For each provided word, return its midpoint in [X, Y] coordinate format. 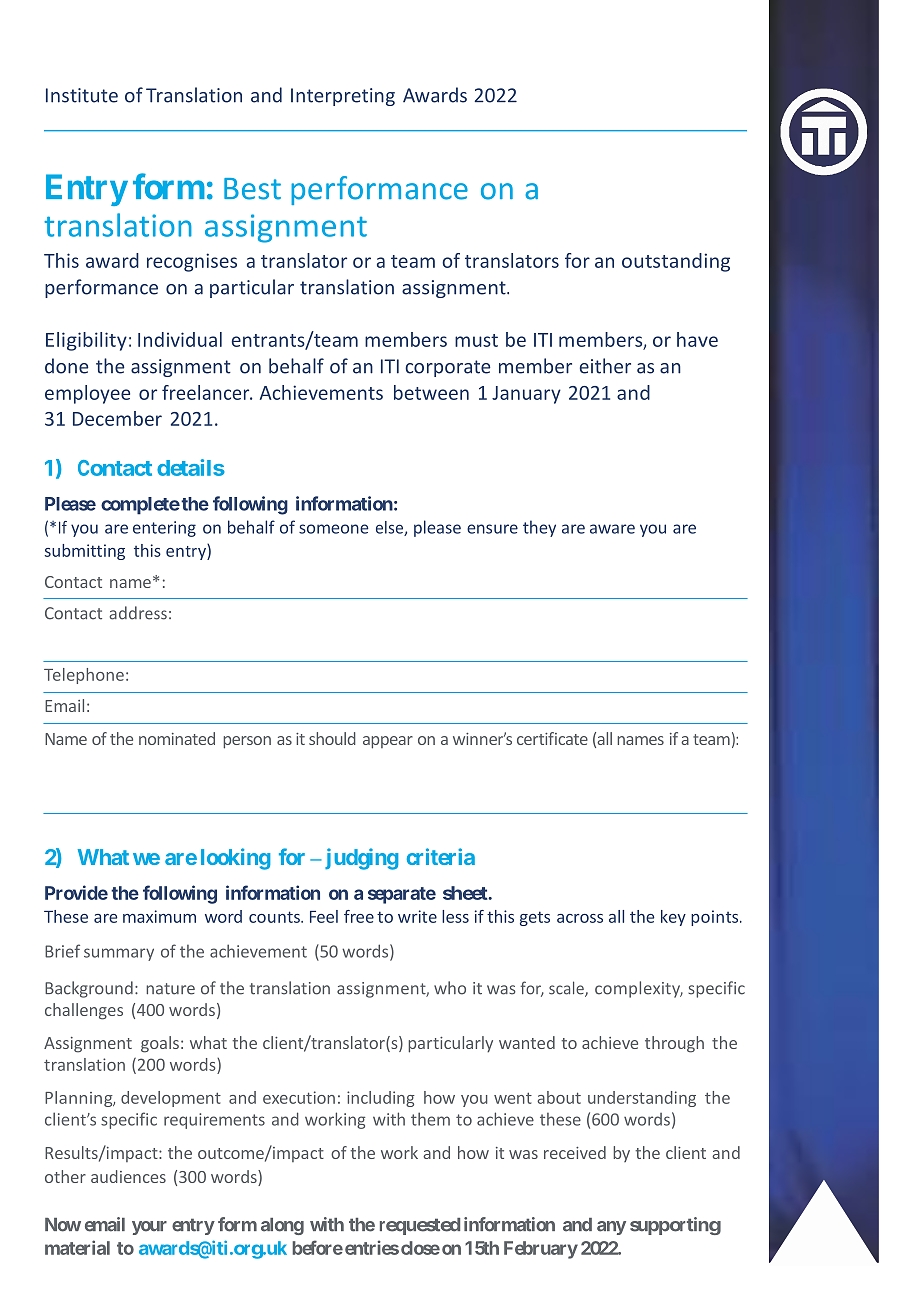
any [611, 1228]
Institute [82, 95]
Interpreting [343, 97]
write [417, 916]
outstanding [676, 262]
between [431, 392]
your [149, 1228]
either [605, 366]
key [673, 918]
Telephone [84, 676]
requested [420, 1226]
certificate [552, 738]
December [117, 418]
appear [388, 742]
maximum [159, 916]
